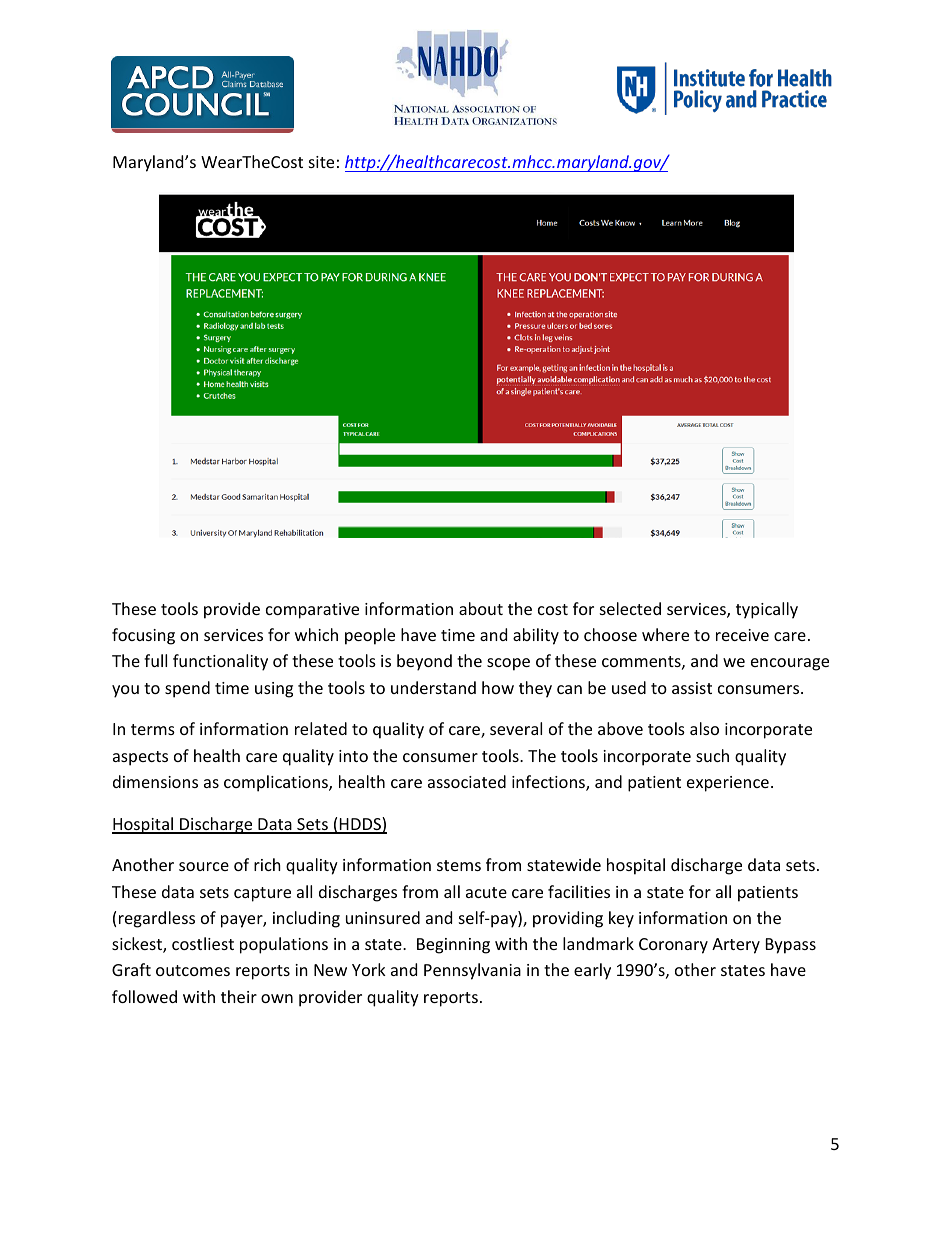 Image resolution: width=952 pixels, height=1233 pixels. What do you see at coordinates (433, 687) in the screenshot?
I see `understand` at bounding box center [433, 687].
